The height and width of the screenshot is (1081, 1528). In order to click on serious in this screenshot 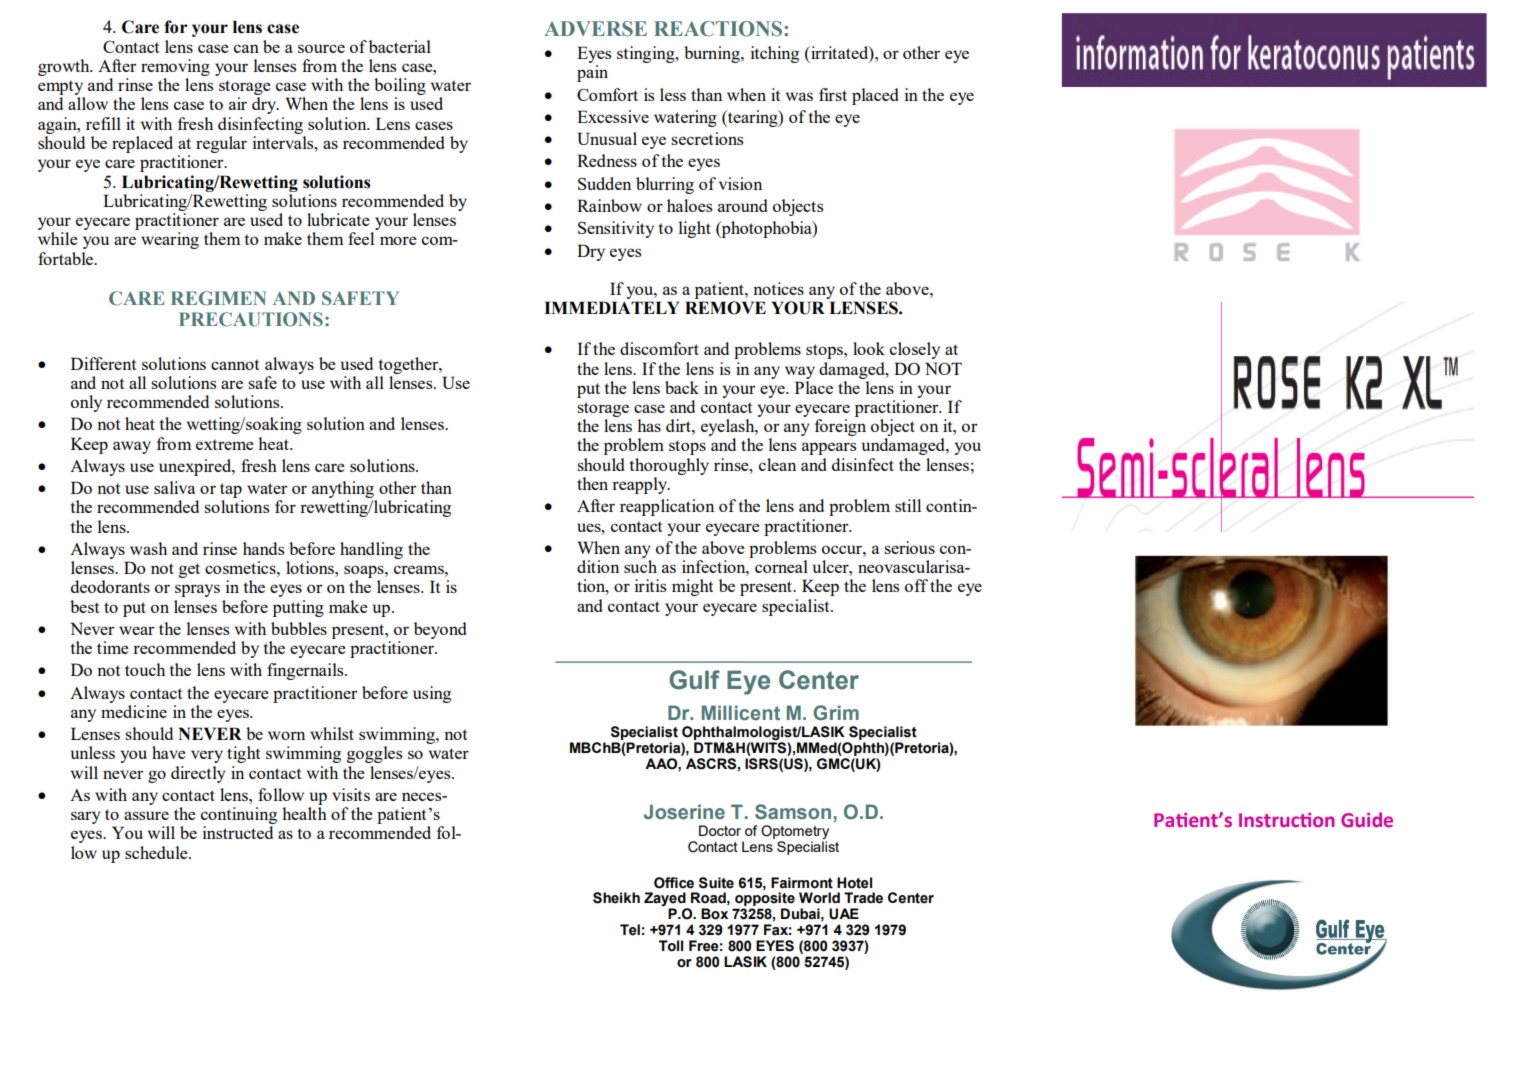, I will do `click(909, 547)`.
